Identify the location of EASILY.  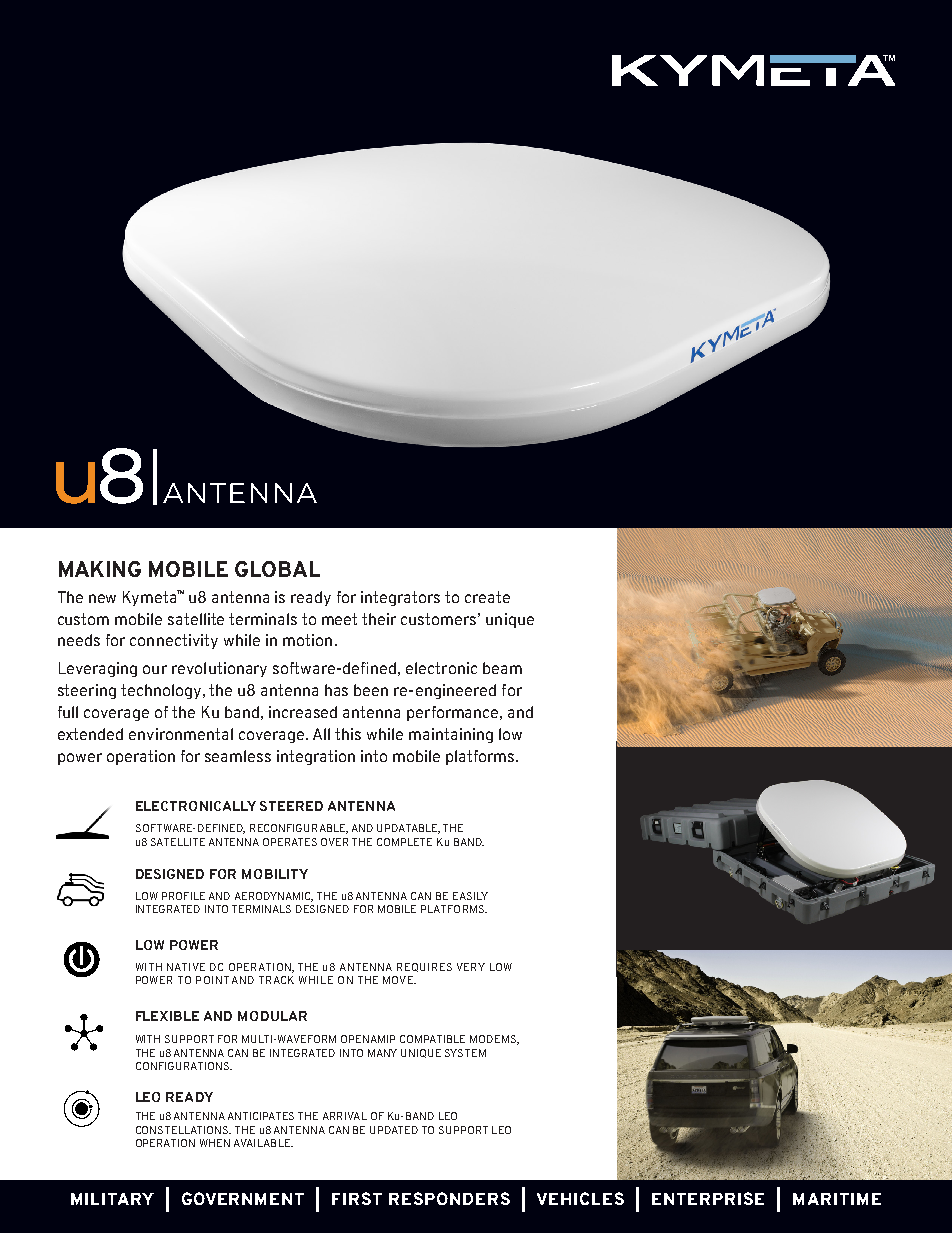
(470, 896).
